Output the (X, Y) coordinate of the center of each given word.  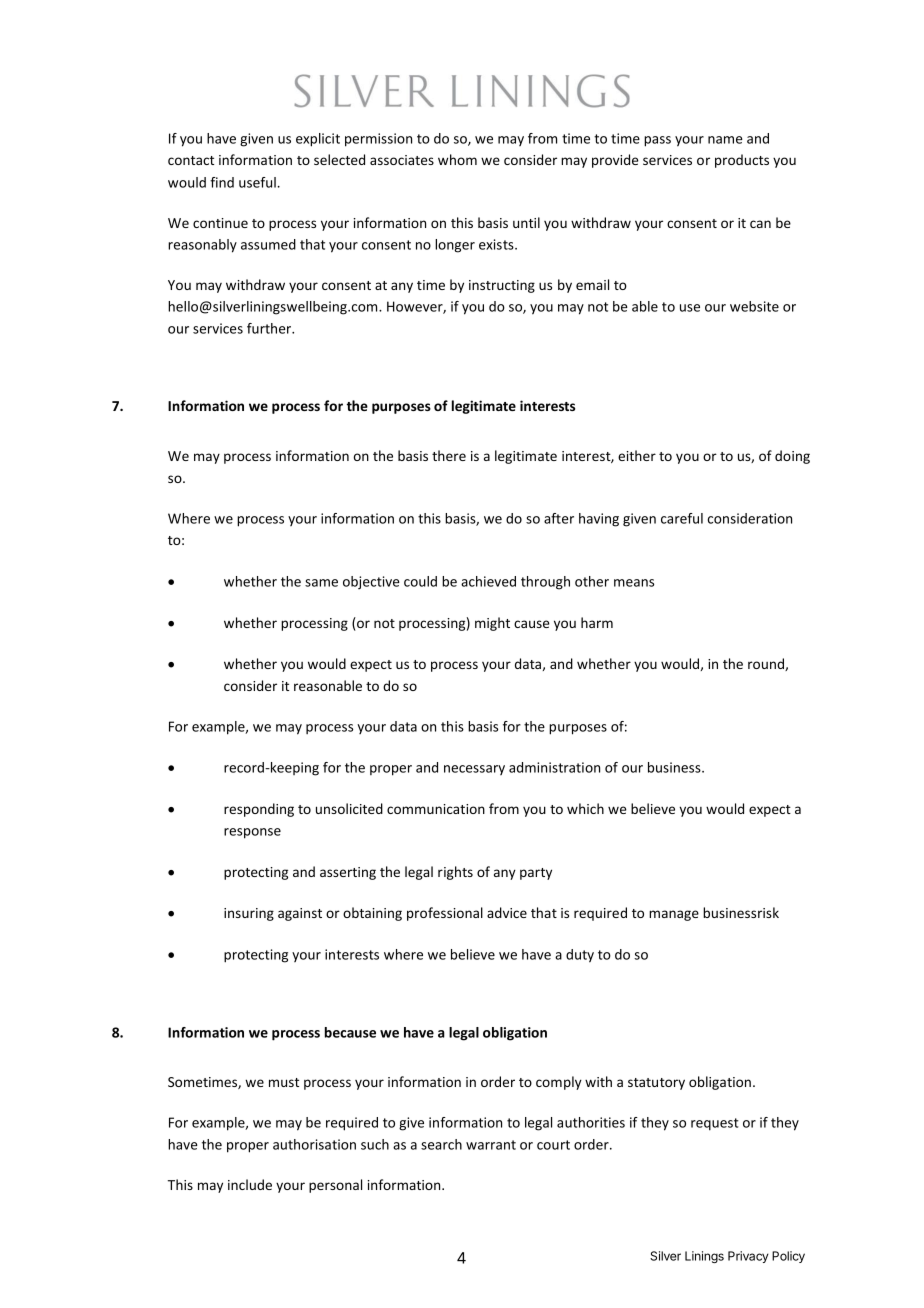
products (742, 161)
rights (455, 873)
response (252, 833)
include (250, 1184)
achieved (488, 581)
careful (682, 518)
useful (258, 182)
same (321, 583)
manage (674, 915)
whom (457, 159)
